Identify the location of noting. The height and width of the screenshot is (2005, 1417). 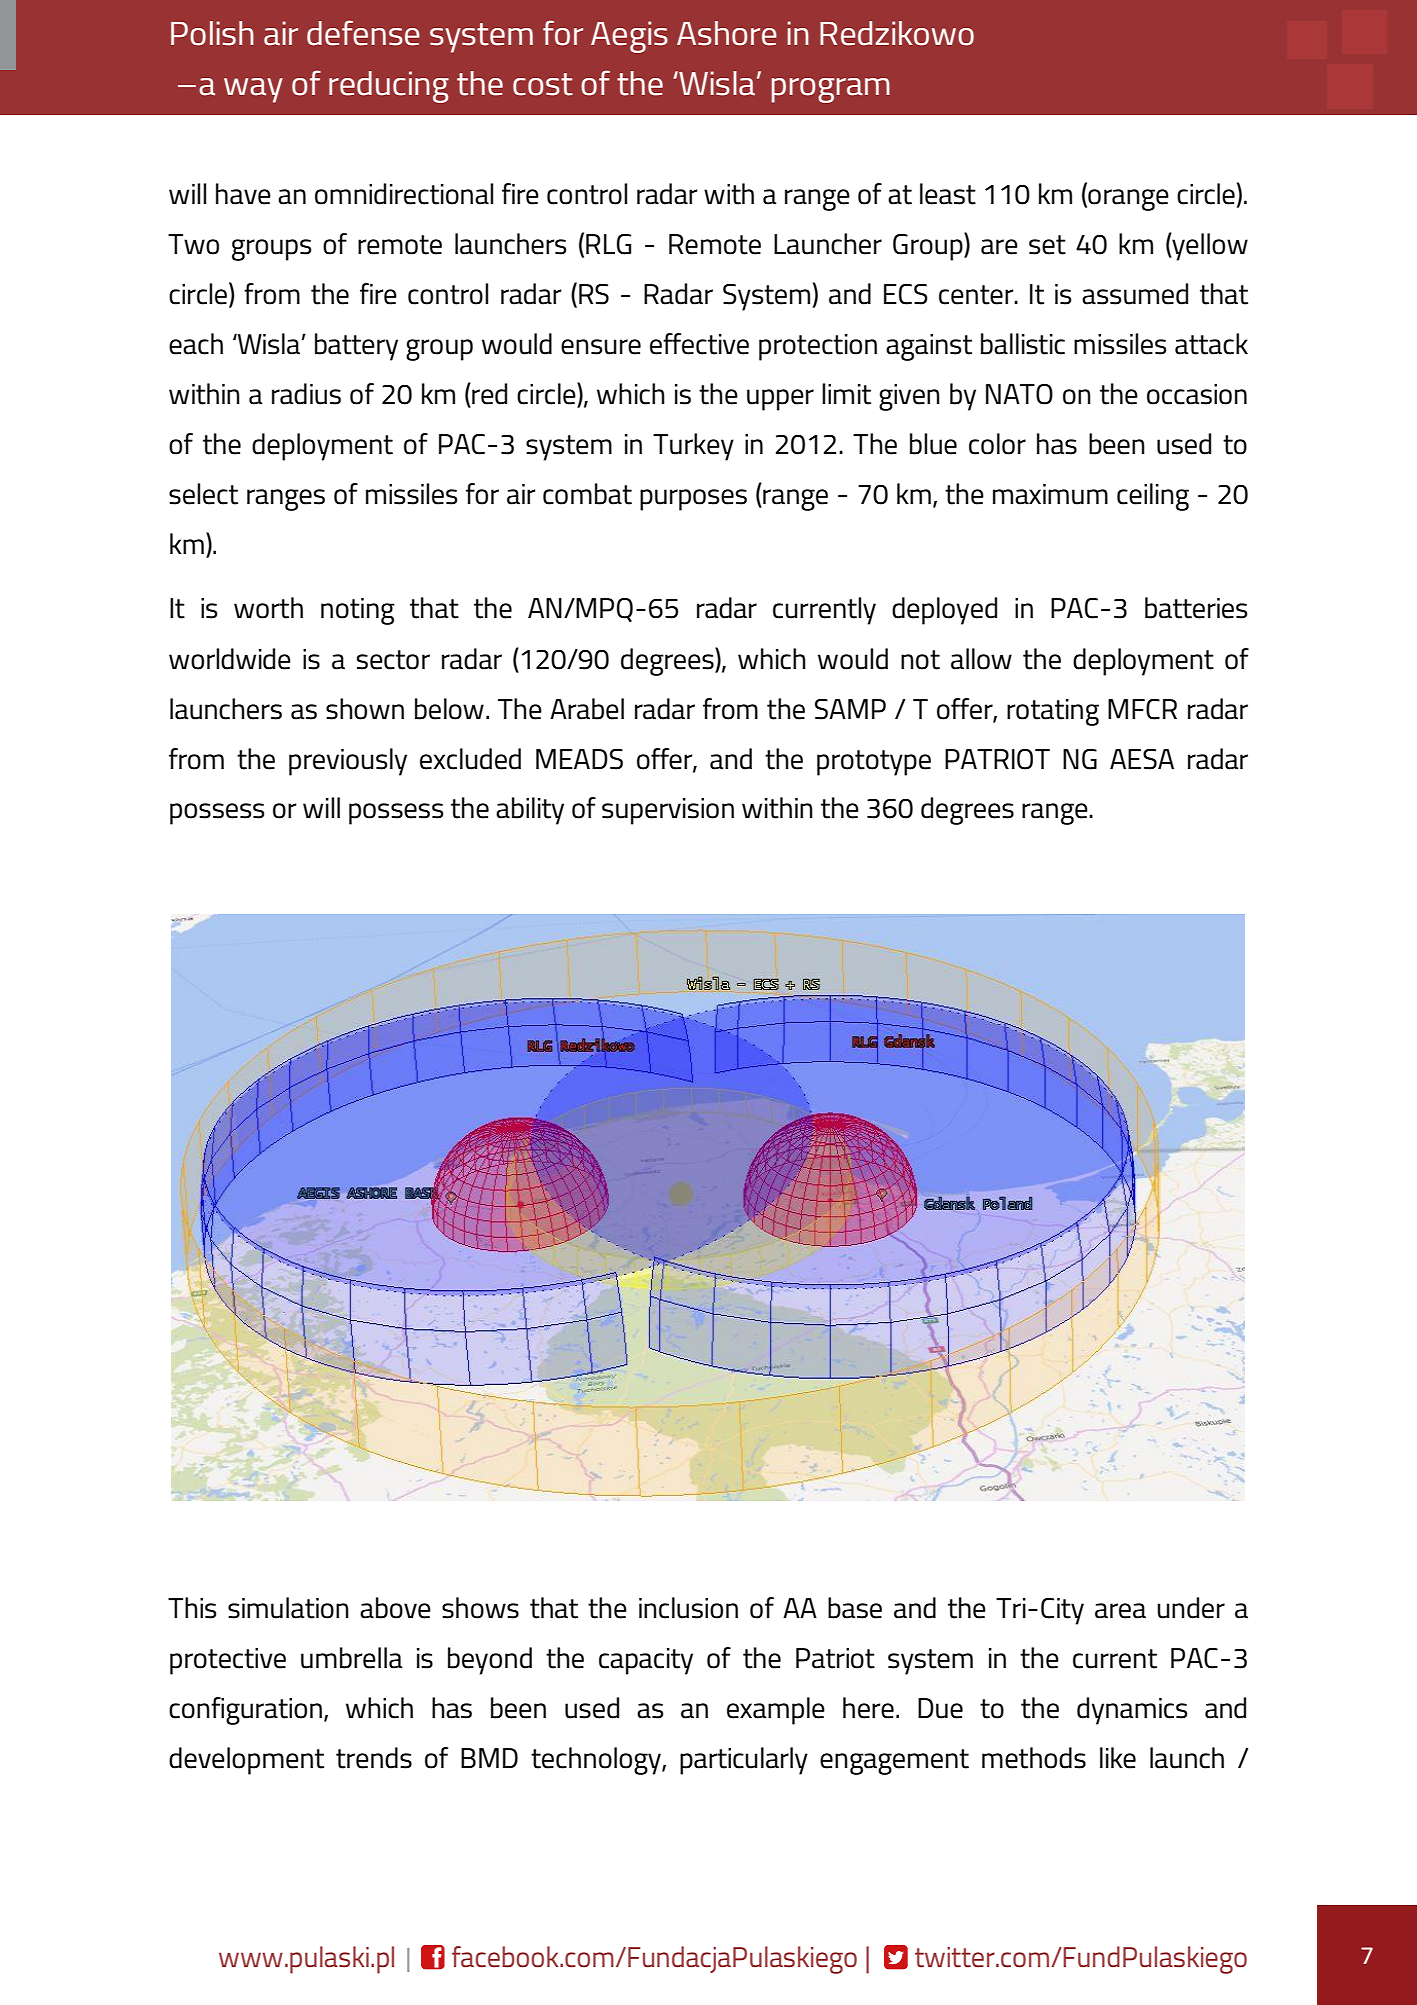
(358, 611).
